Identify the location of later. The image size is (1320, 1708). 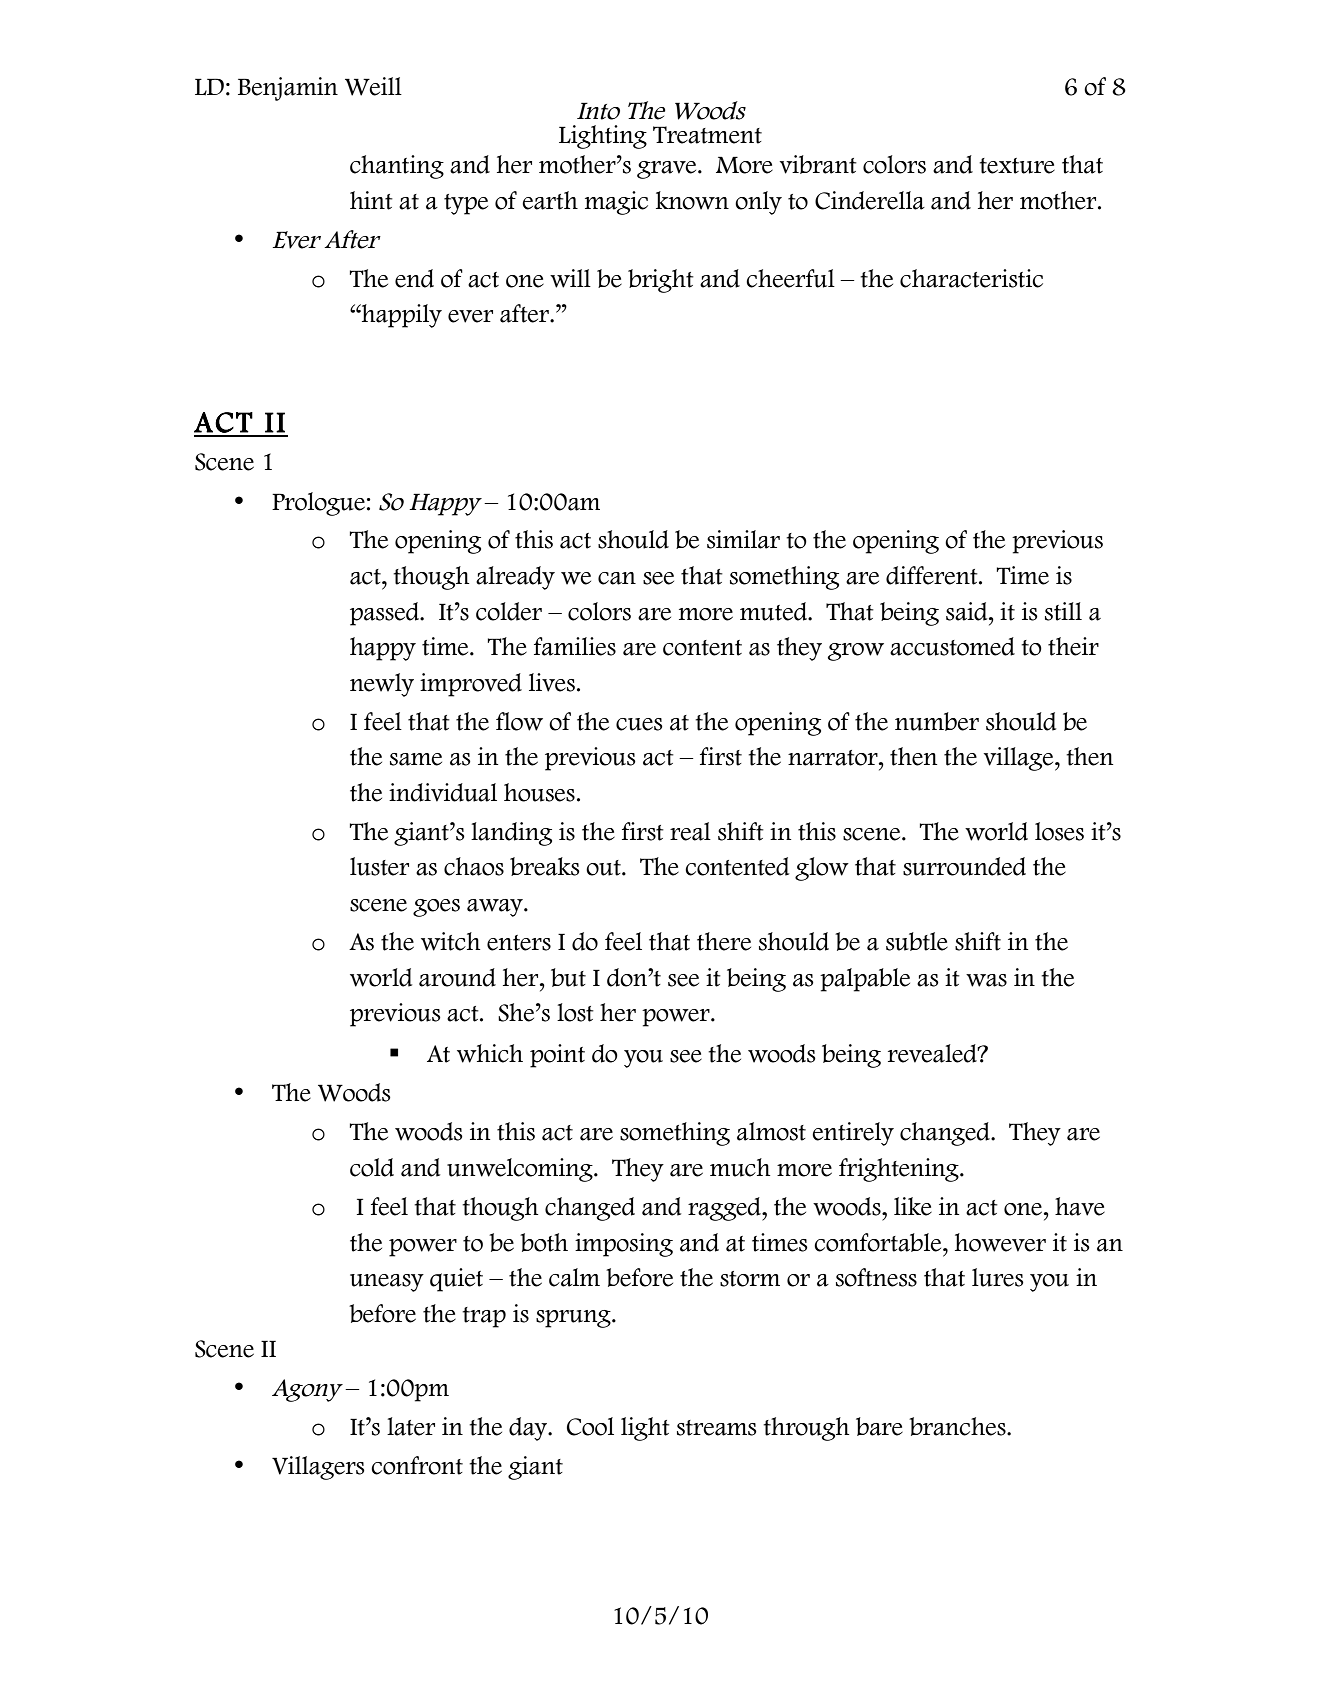
(411, 1426).
